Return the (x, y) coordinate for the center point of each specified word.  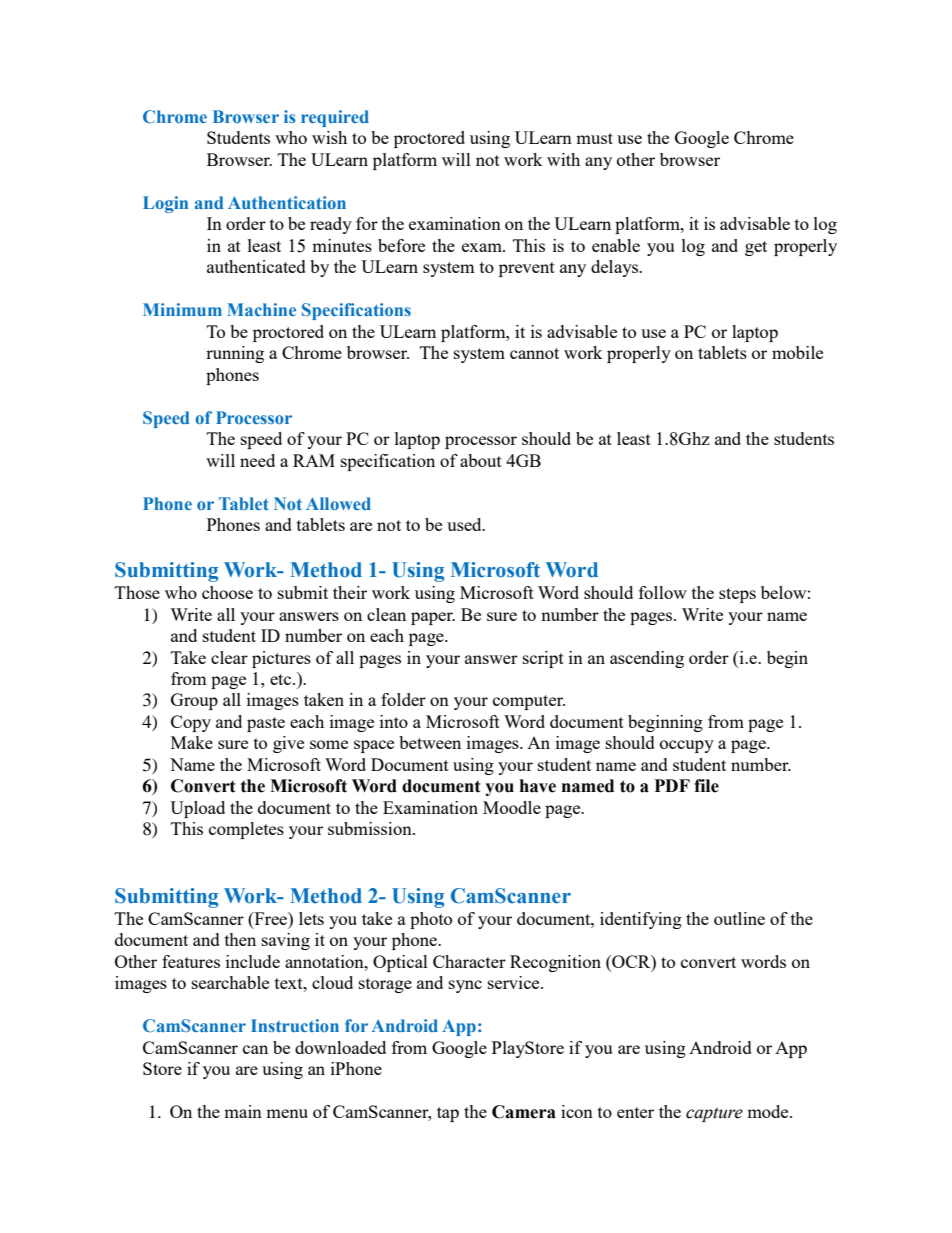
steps (737, 595)
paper (433, 618)
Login (165, 204)
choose (227, 592)
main (243, 1111)
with (563, 159)
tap (448, 1114)
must (594, 138)
